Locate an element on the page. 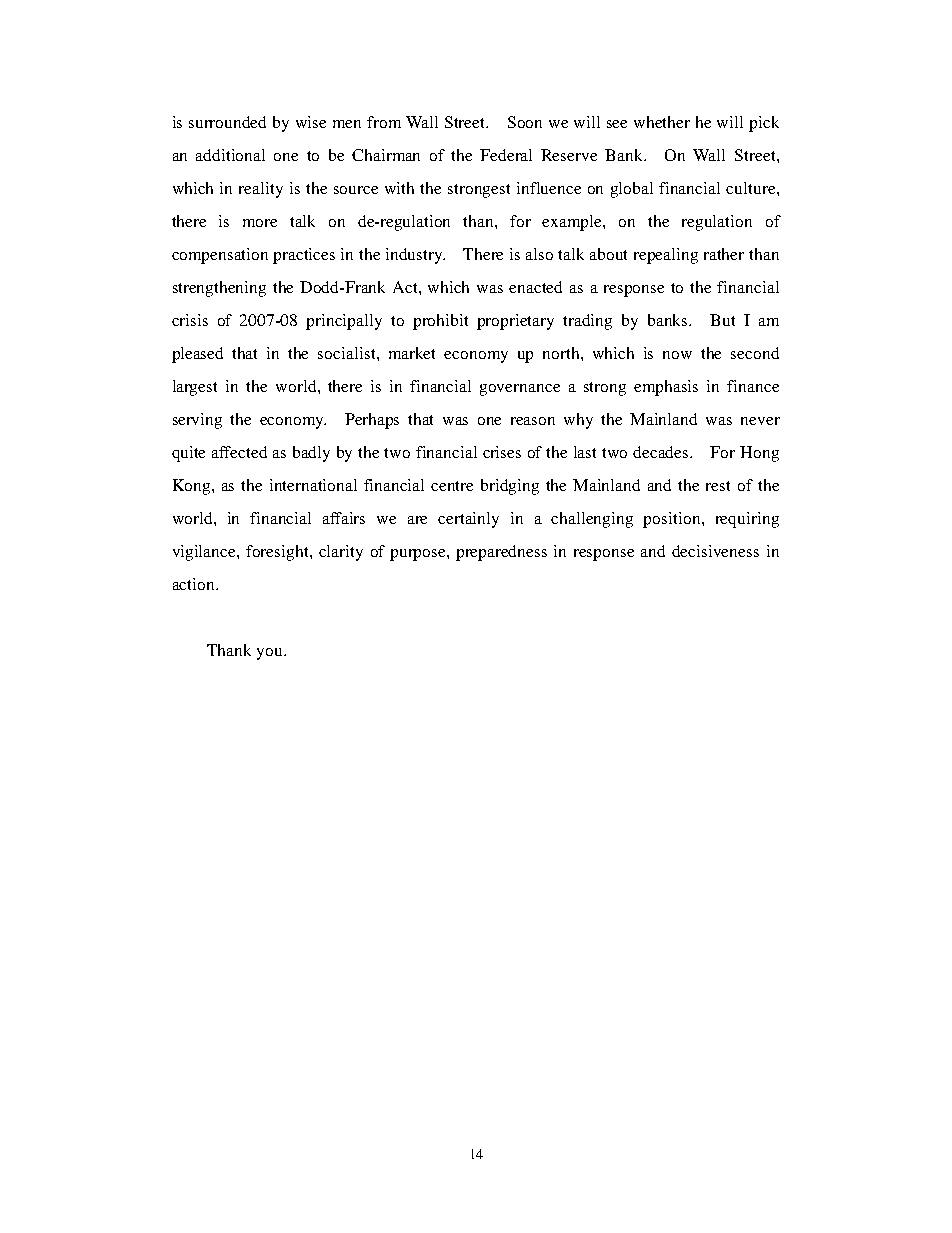  compensation is located at coordinates (220, 256).
